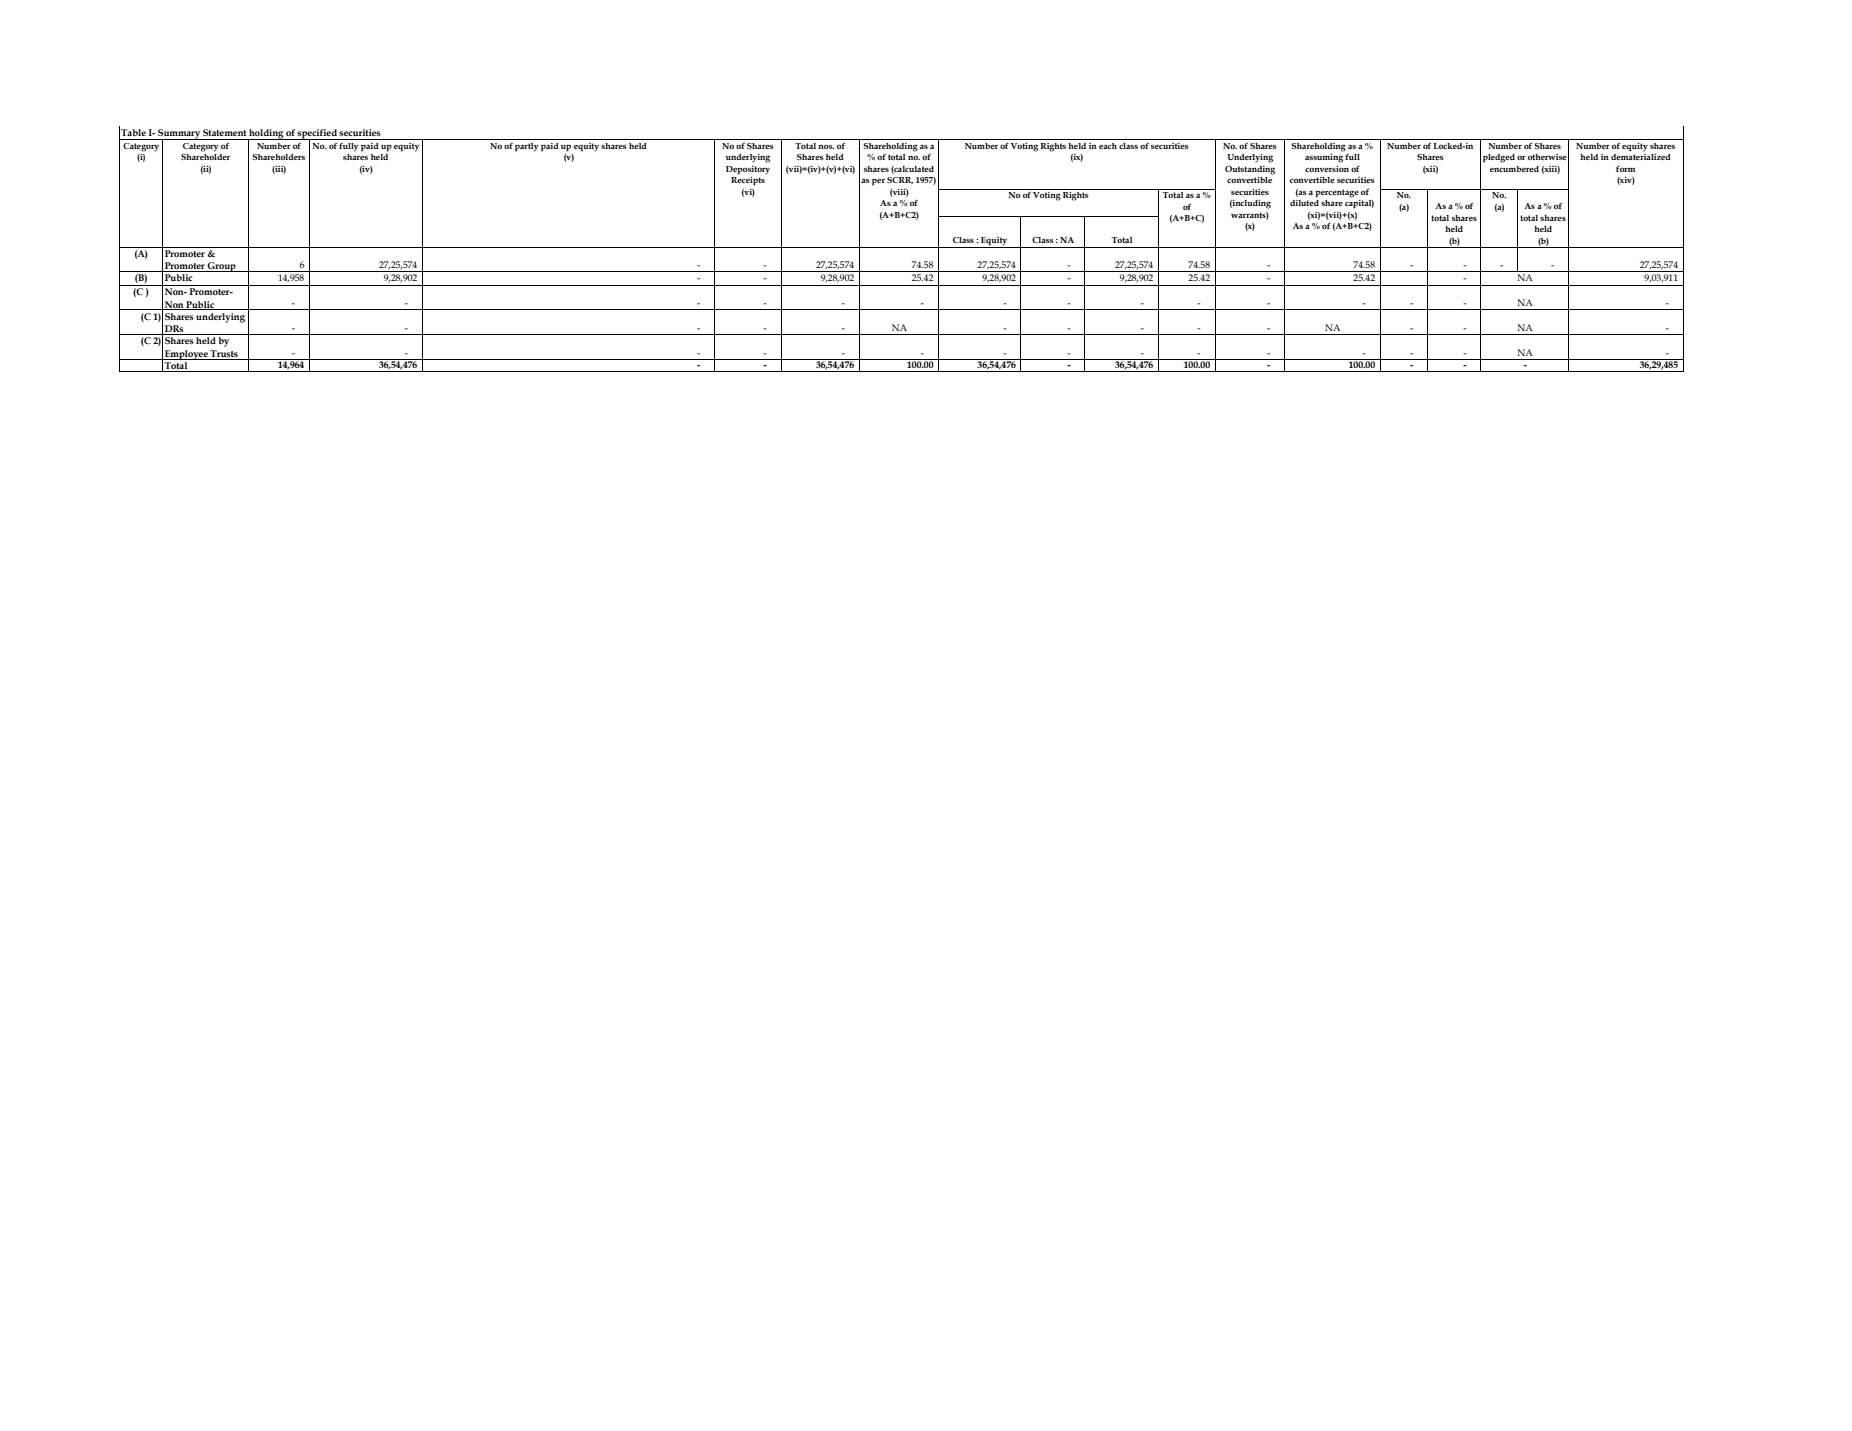 Image resolution: width=1852 pixels, height=1431 pixels. Describe the element at coordinates (826, 147) in the screenshot. I see `nos` at that location.
